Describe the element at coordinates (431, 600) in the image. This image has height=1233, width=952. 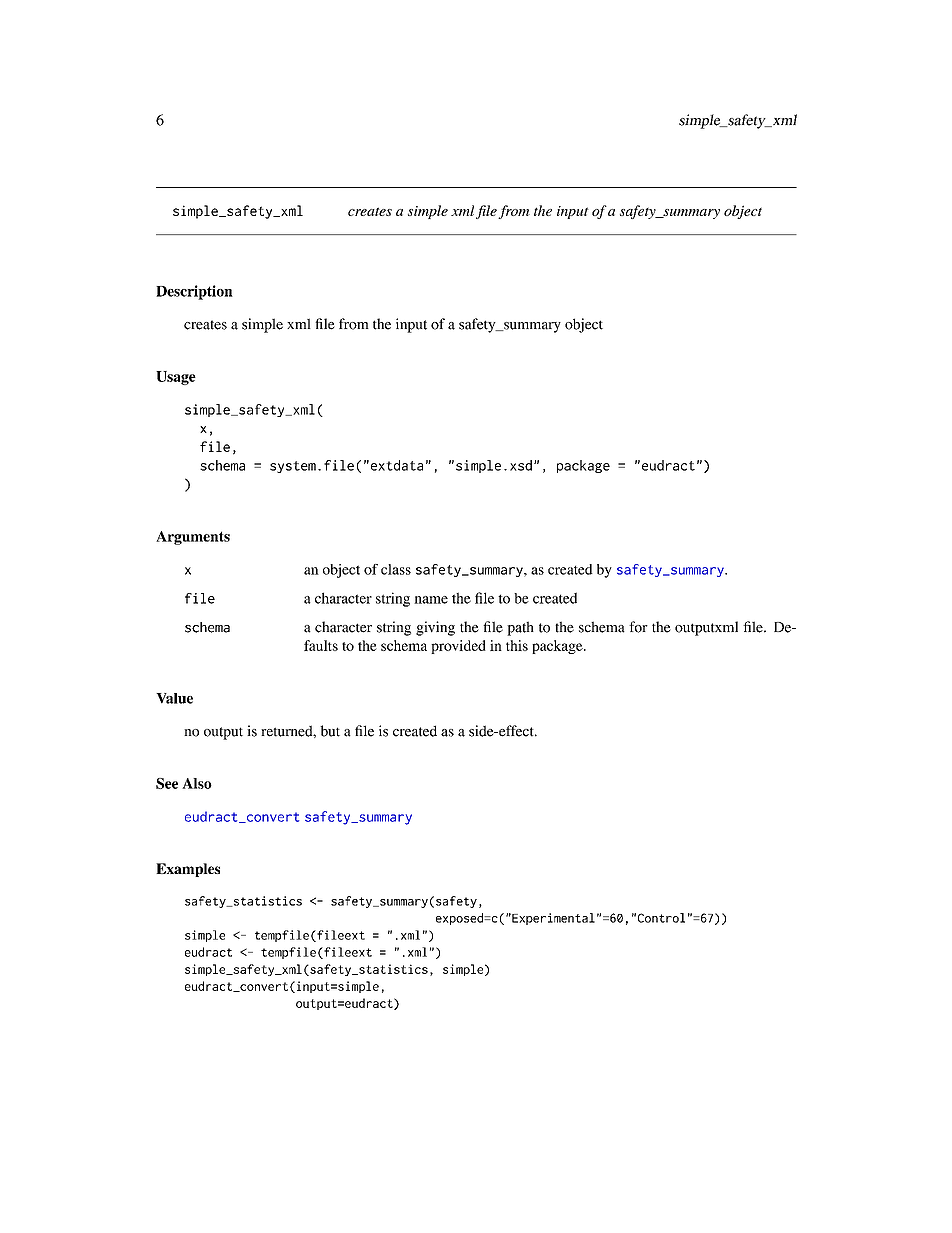
I see `name` at that location.
